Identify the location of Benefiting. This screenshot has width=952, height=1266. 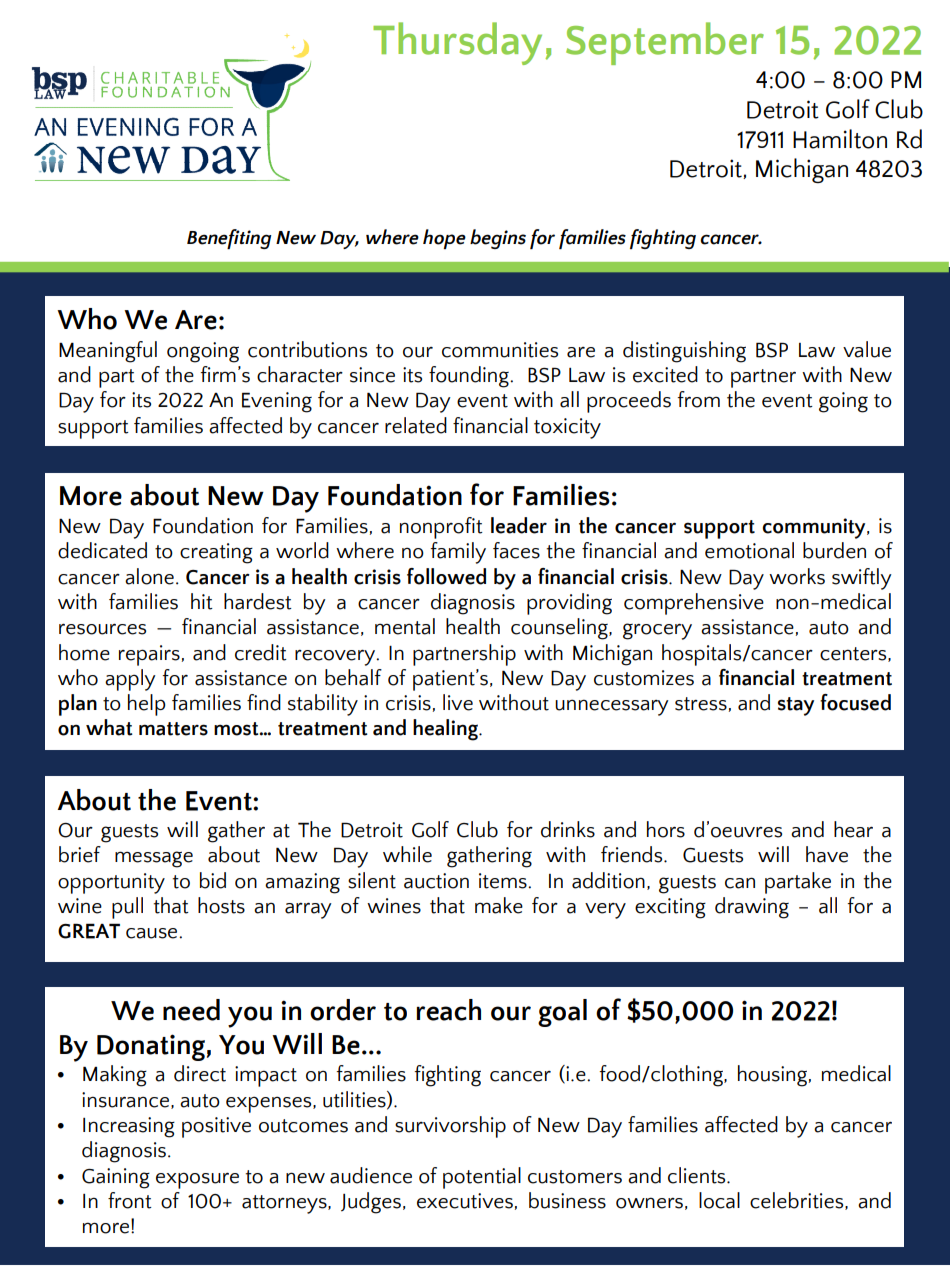
(229, 239).
